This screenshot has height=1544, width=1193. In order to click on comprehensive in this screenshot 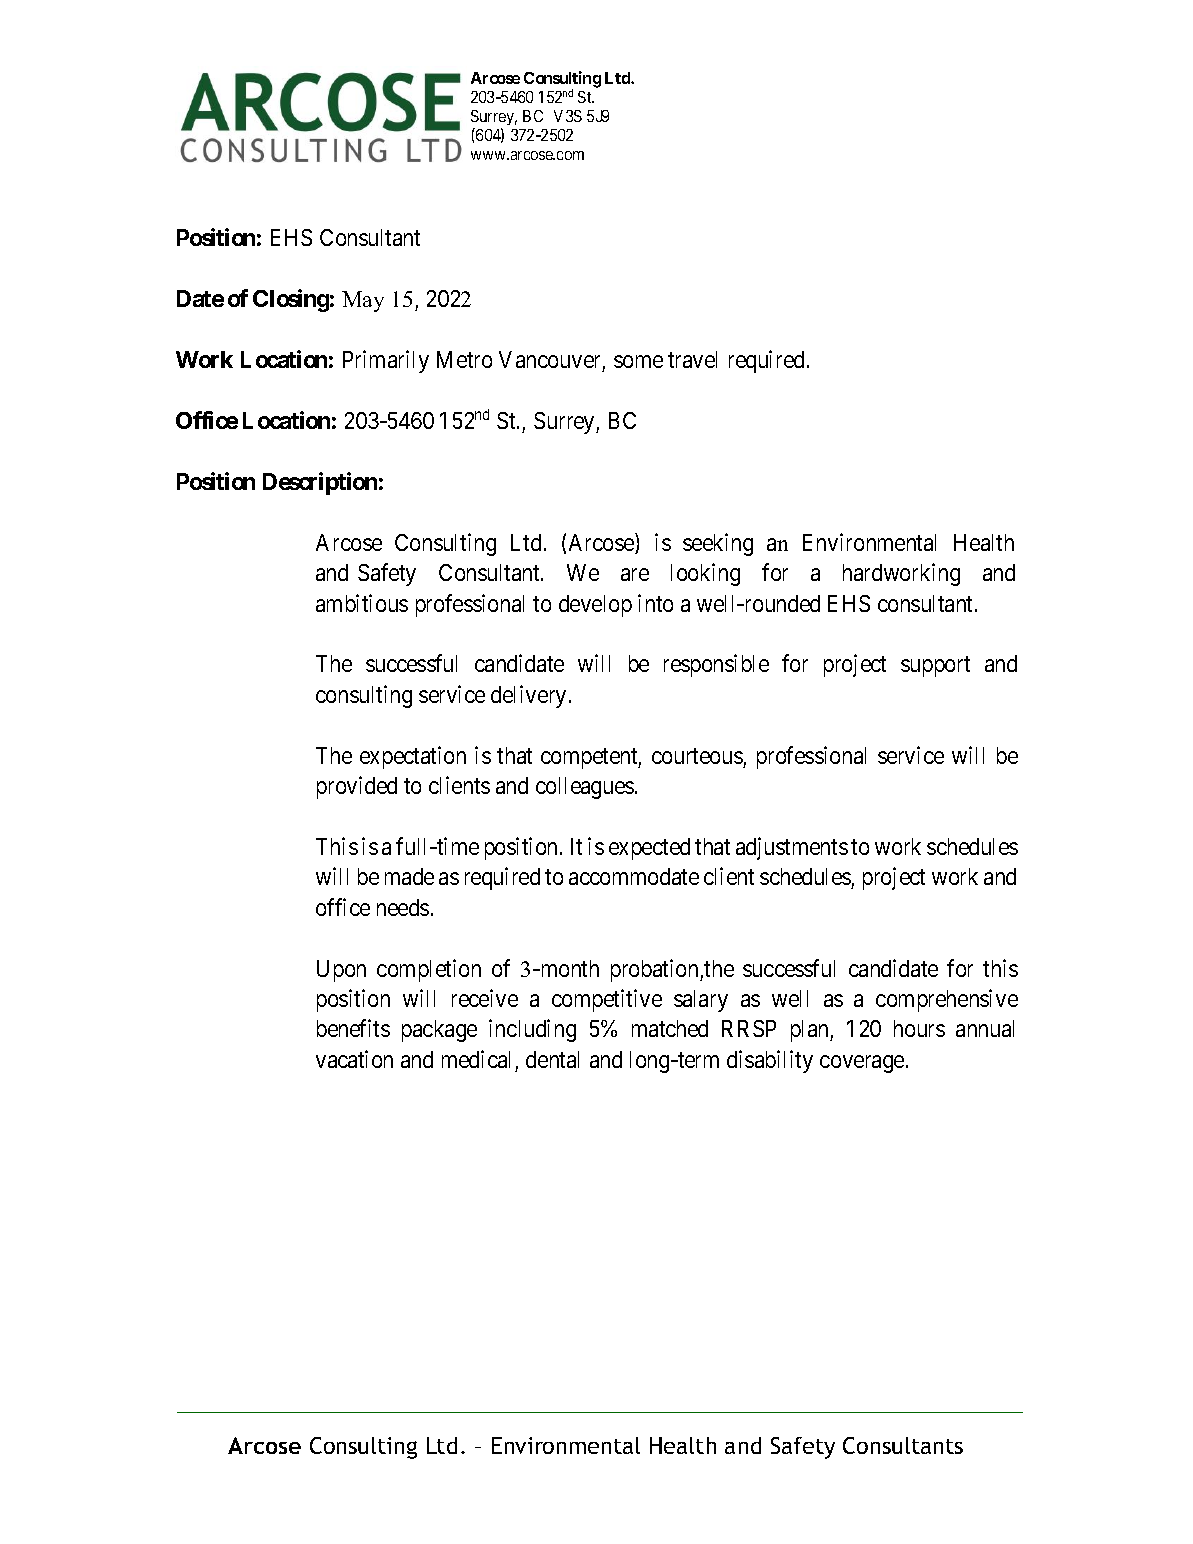, I will do `click(947, 1000)`.
